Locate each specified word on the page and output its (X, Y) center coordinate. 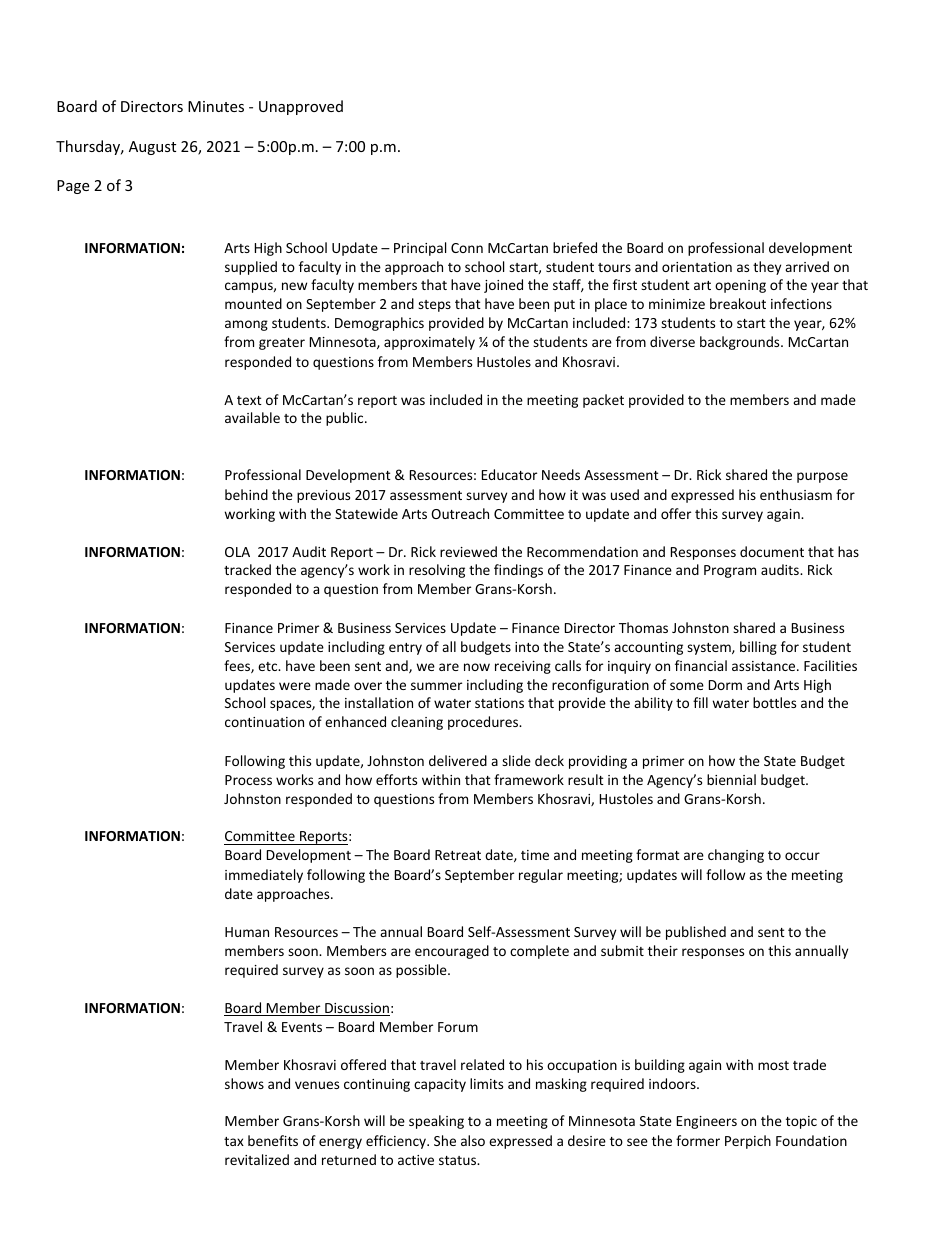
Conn (467, 248)
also (473, 1140)
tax (234, 1141)
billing (758, 648)
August (152, 148)
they (767, 268)
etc (269, 666)
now (477, 667)
